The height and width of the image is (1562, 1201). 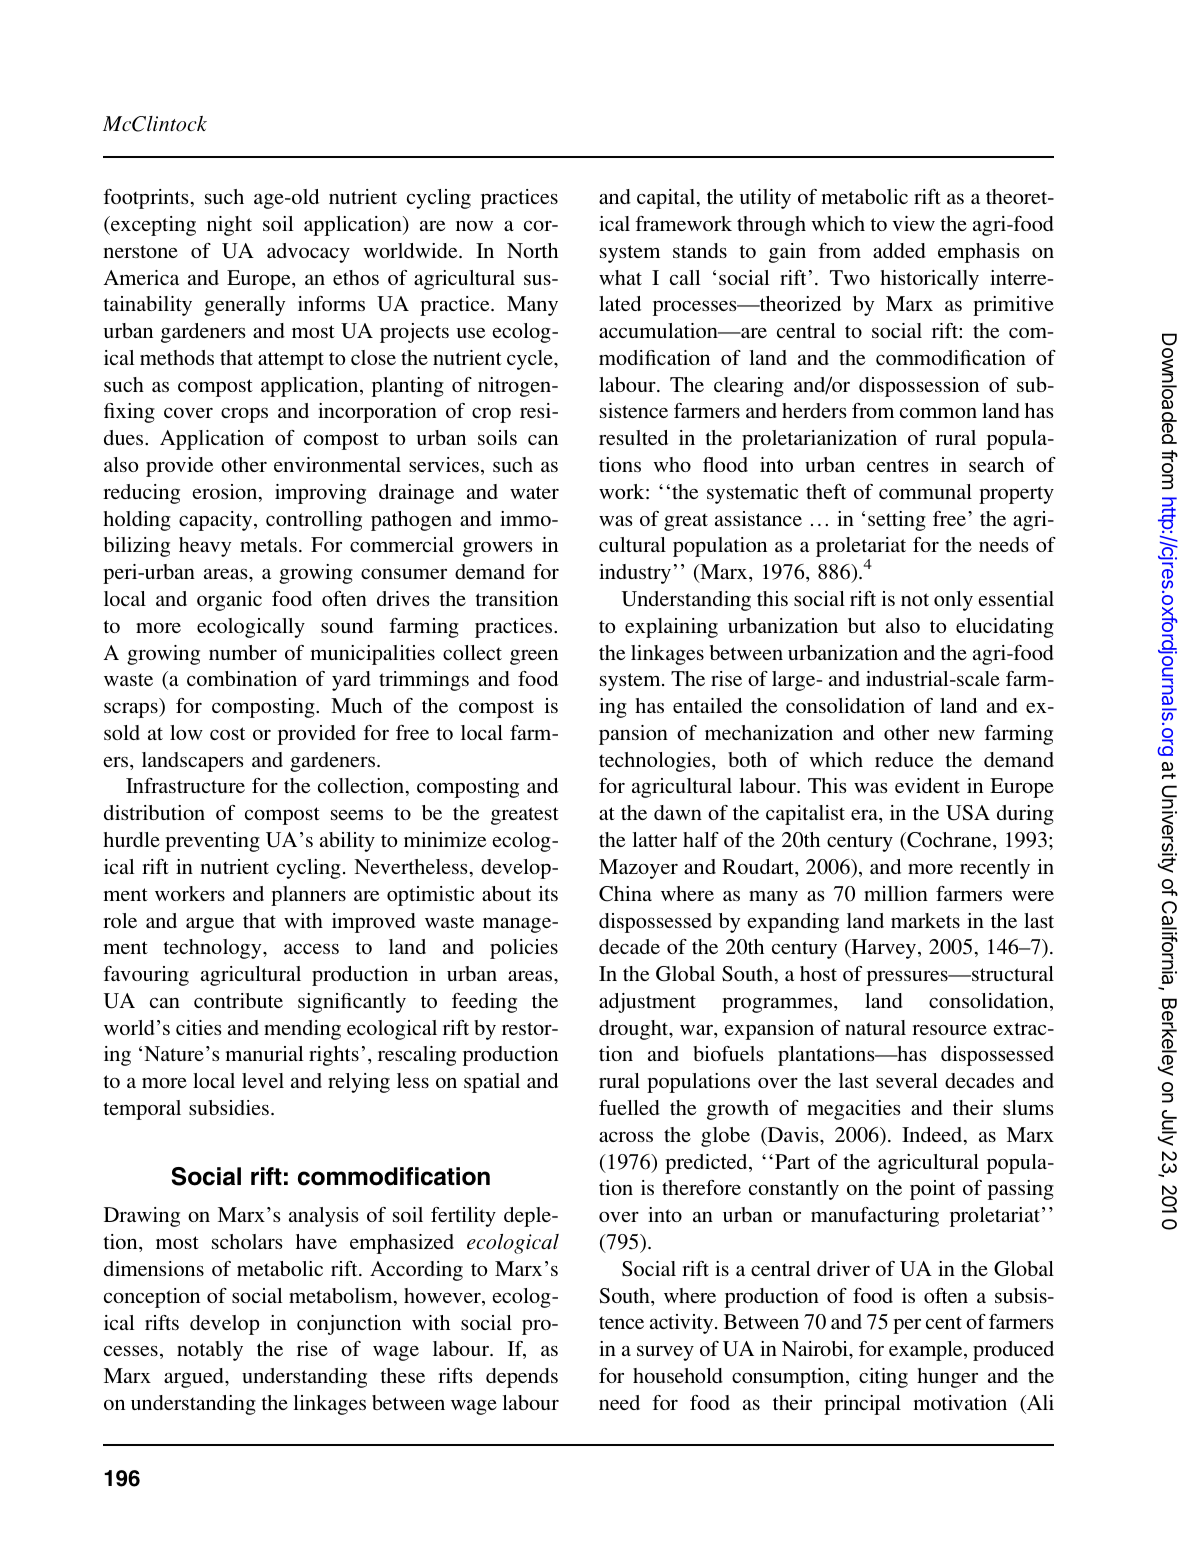 I want to click on Infrastructure, so click(x=185, y=785).
